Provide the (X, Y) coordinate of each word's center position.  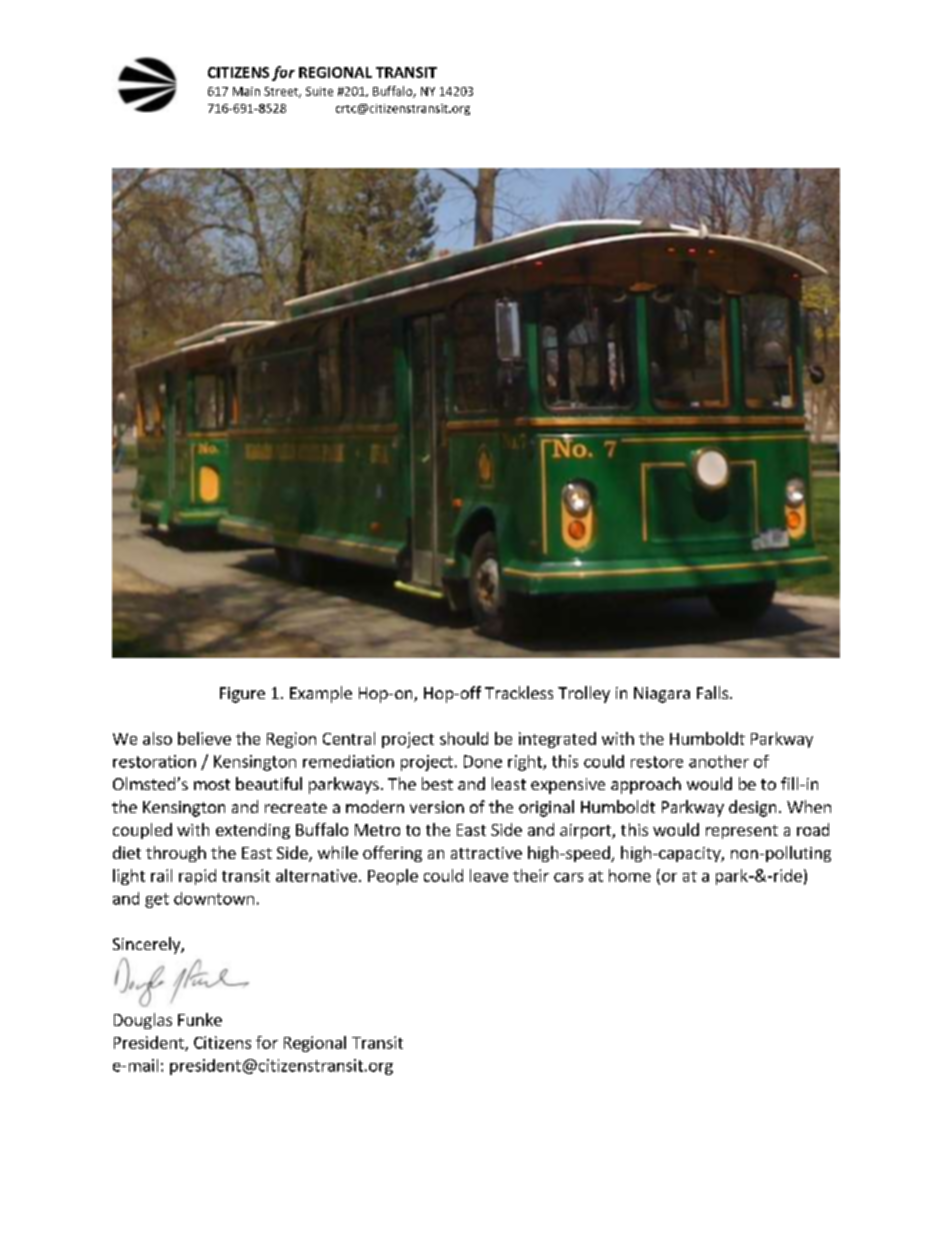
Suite (319, 91)
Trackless (519, 692)
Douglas (143, 1021)
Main (246, 91)
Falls (714, 692)
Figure (242, 695)
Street (282, 92)
